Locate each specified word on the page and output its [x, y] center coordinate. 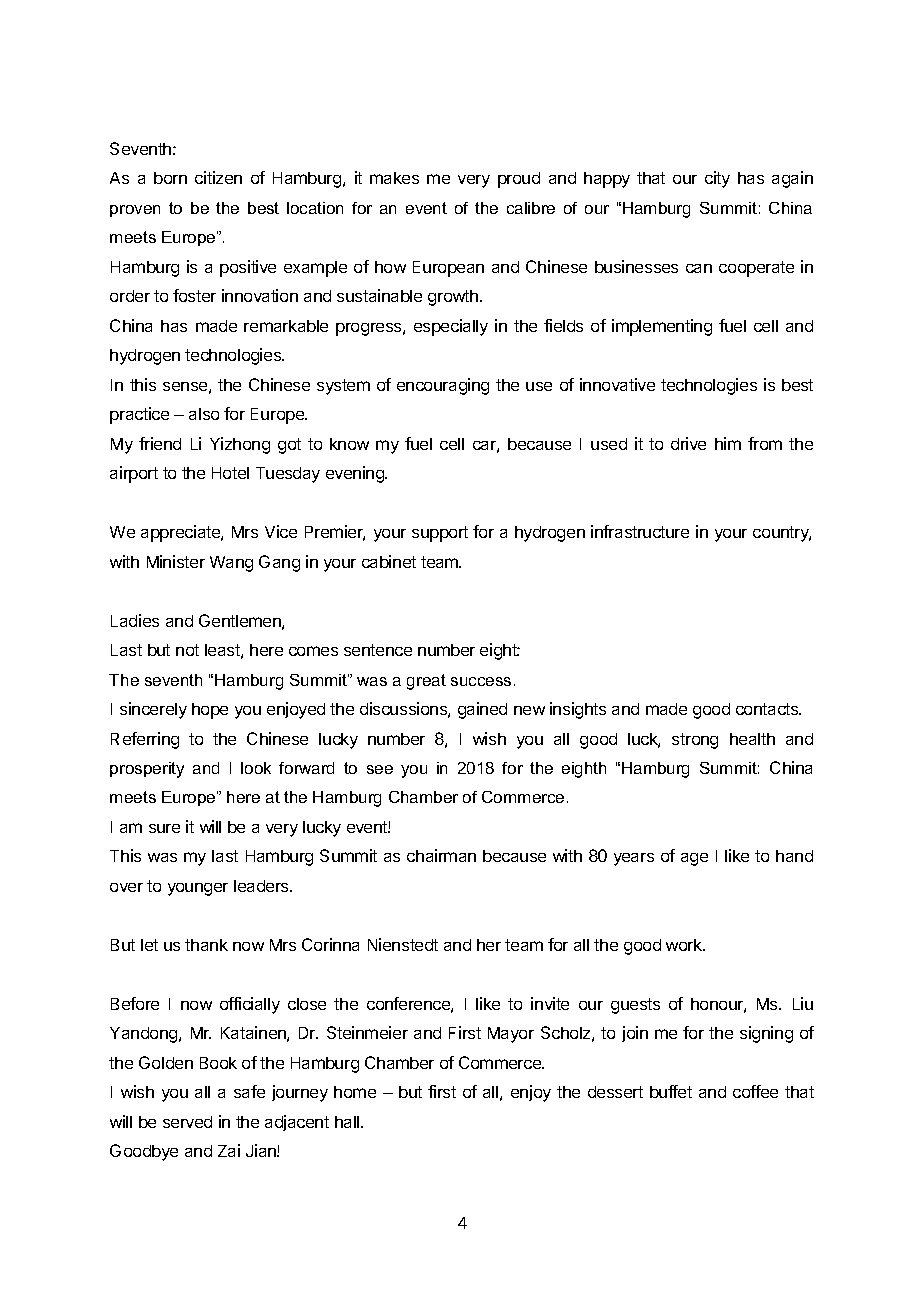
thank [206, 945]
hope [210, 711]
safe [249, 1091]
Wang [231, 564]
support [440, 534]
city [717, 179]
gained [482, 710]
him [728, 443]
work [685, 945]
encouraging [443, 386]
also [204, 414]
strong [695, 741]
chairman [441, 855]
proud [519, 180]
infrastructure [640, 531]
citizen [218, 177]
